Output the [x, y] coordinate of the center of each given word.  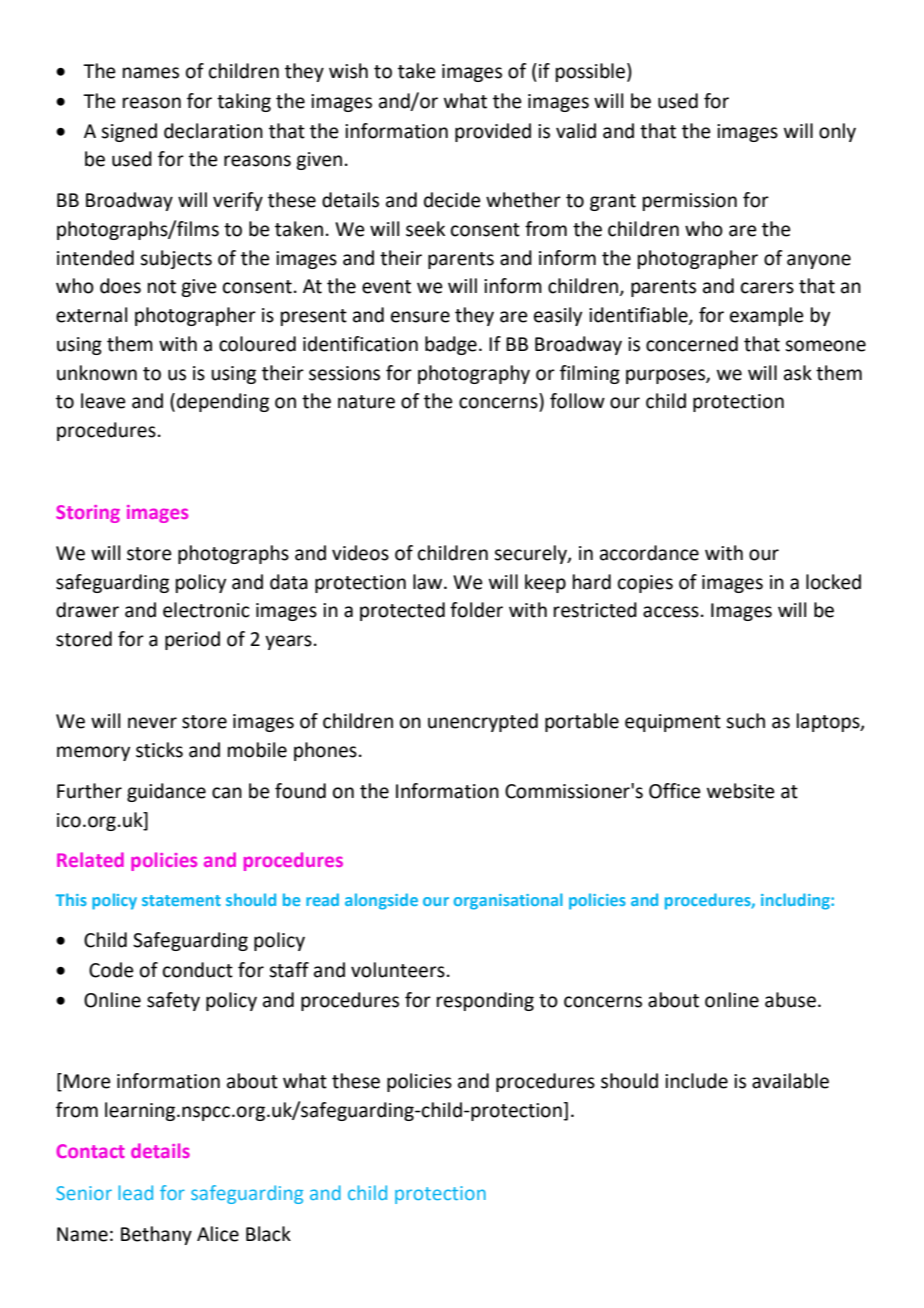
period [192, 640]
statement [181, 900]
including [796, 901]
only [837, 132]
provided [493, 132]
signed [129, 132]
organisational [508, 901]
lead [135, 1192]
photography [474, 374]
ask [798, 373]
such [745, 721]
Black [268, 1234]
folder [476, 610]
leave [103, 401]
